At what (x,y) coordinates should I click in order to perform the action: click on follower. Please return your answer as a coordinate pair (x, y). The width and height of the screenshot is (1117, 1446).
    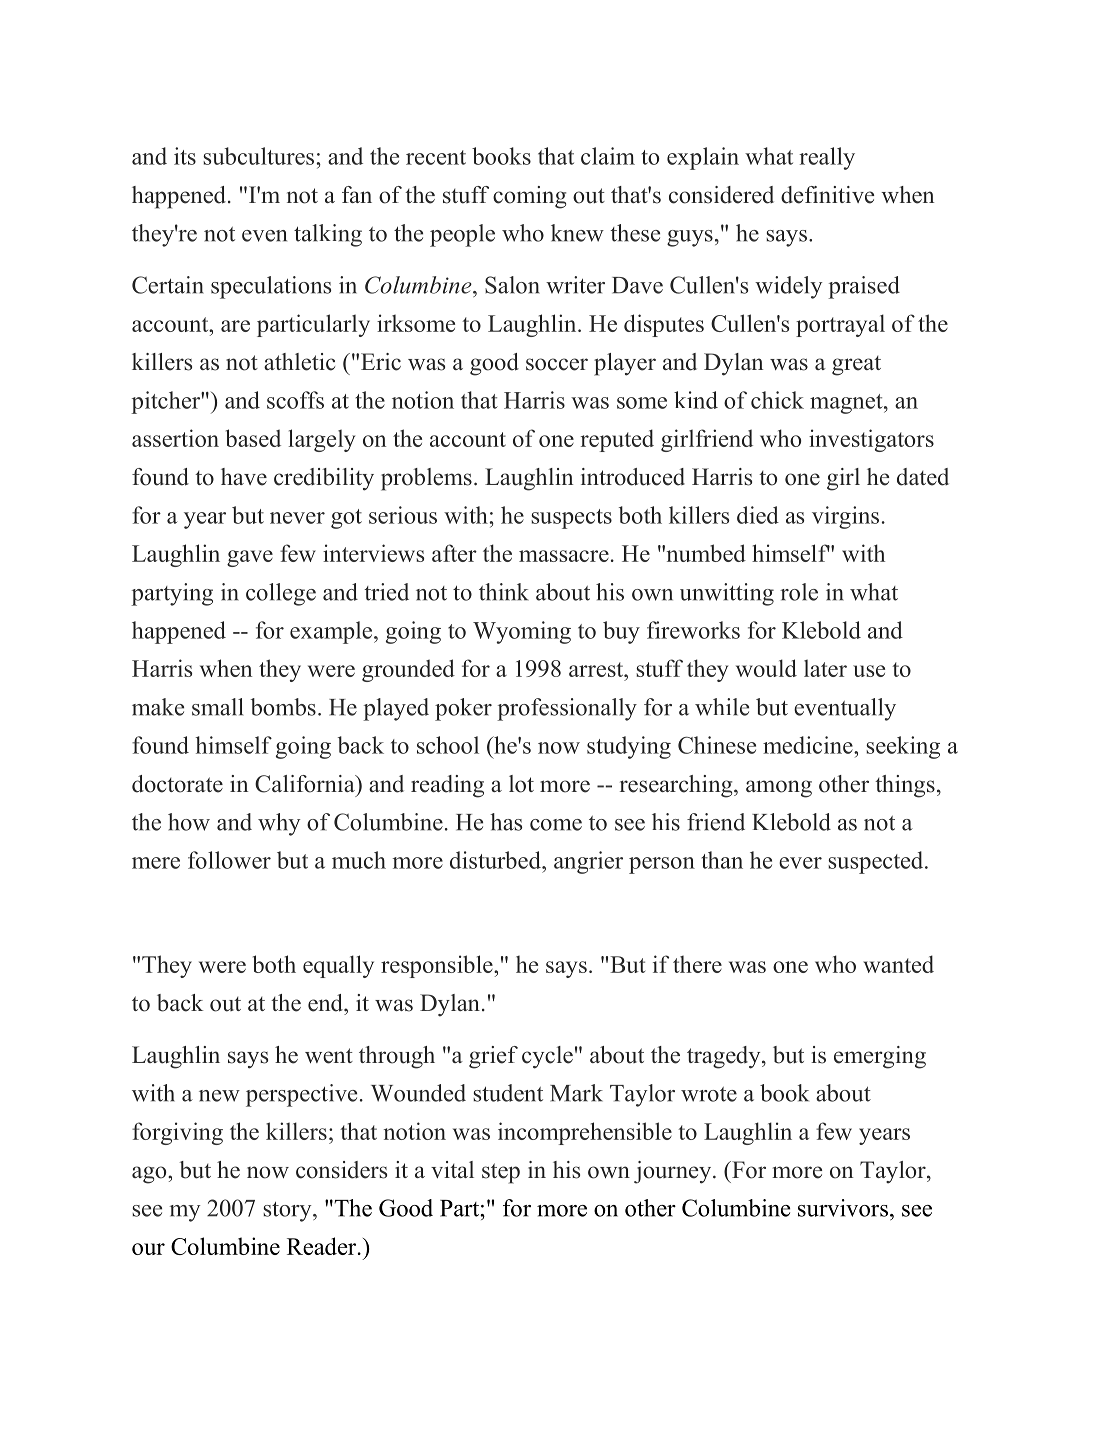
    Looking at the image, I should click on (229, 860).
